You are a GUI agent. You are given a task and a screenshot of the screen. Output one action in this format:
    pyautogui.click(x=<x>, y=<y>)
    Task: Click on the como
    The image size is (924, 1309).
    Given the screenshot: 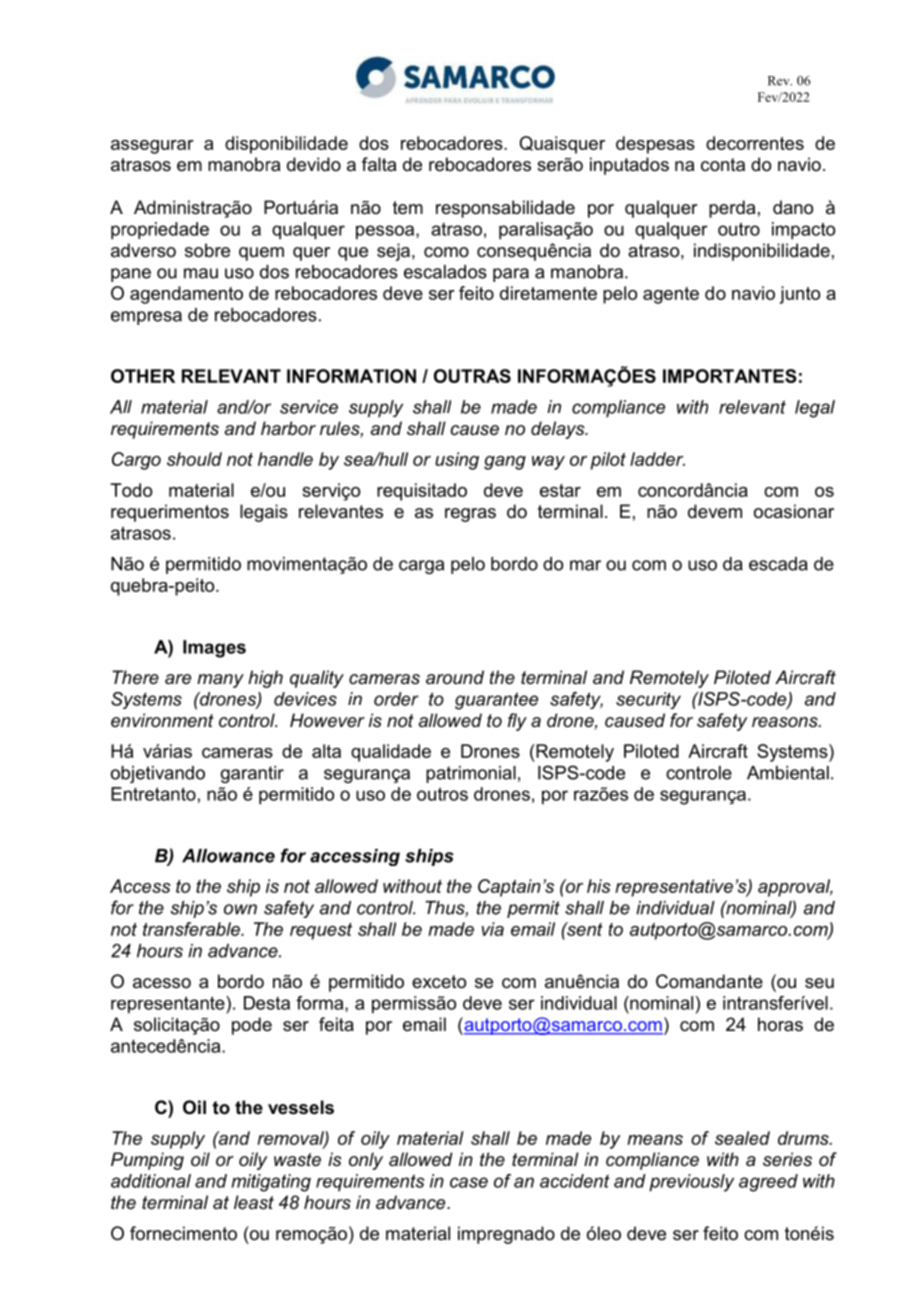 What is the action you would take?
    pyautogui.click(x=446, y=252)
